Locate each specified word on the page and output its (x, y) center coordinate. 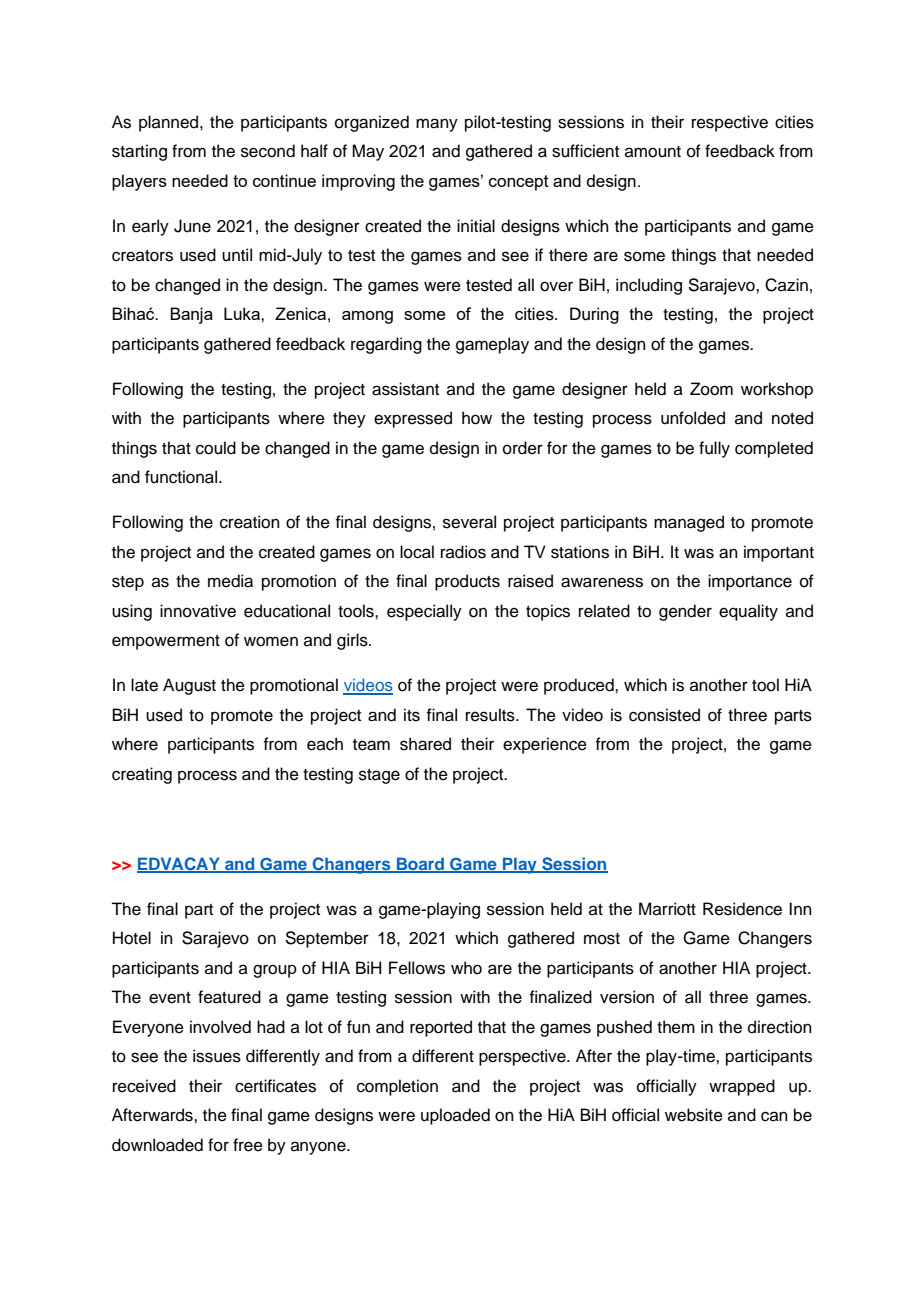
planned (170, 123)
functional (182, 477)
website (694, 1115)
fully (714, 449)
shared (425, 744)
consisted (664, 715)
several (469, 522)
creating (142, 775)
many (437, 125)
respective (730, 123)
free (248, 1145)
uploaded (455, 1116)
